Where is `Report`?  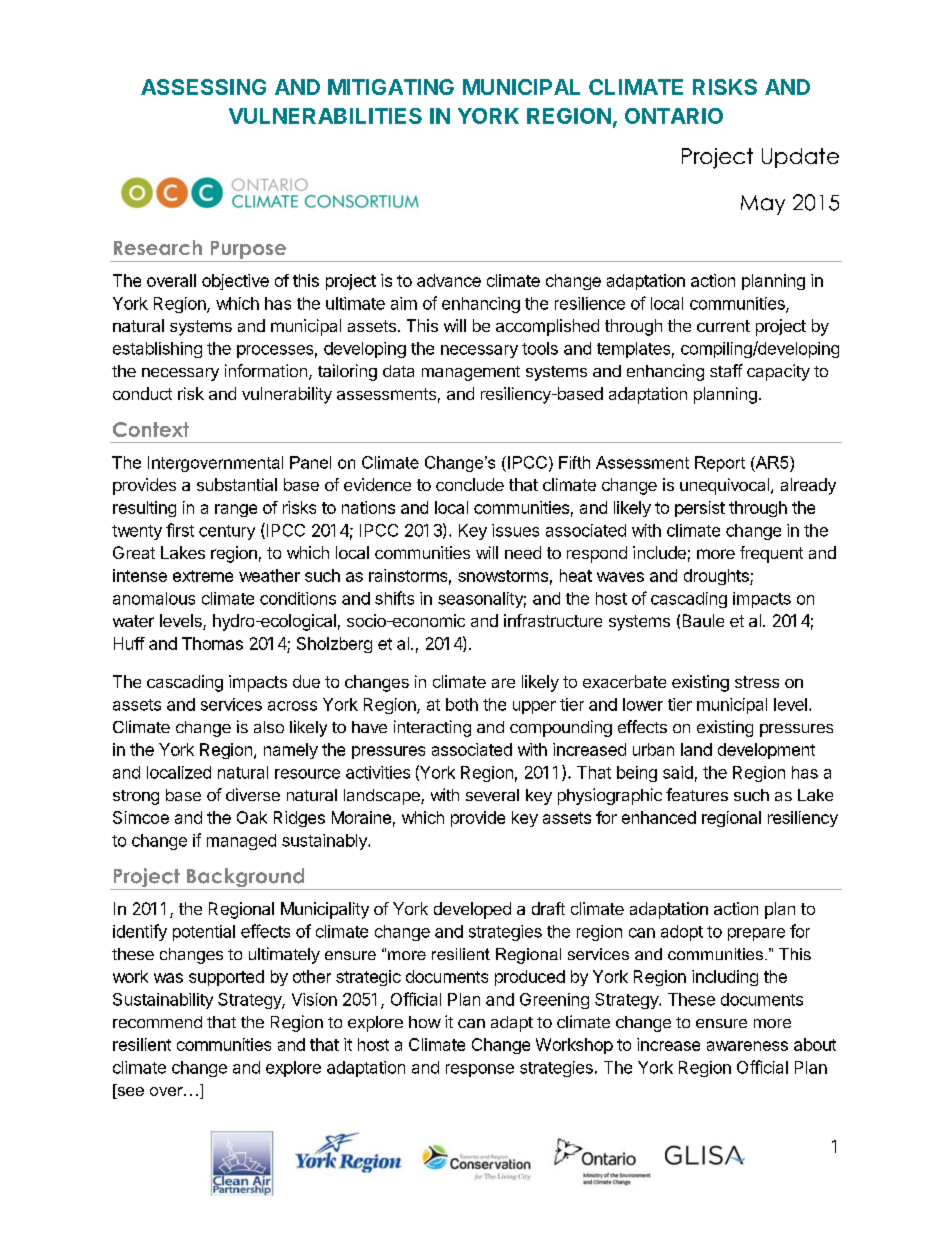 Report is located at coordinates (720, 464).
